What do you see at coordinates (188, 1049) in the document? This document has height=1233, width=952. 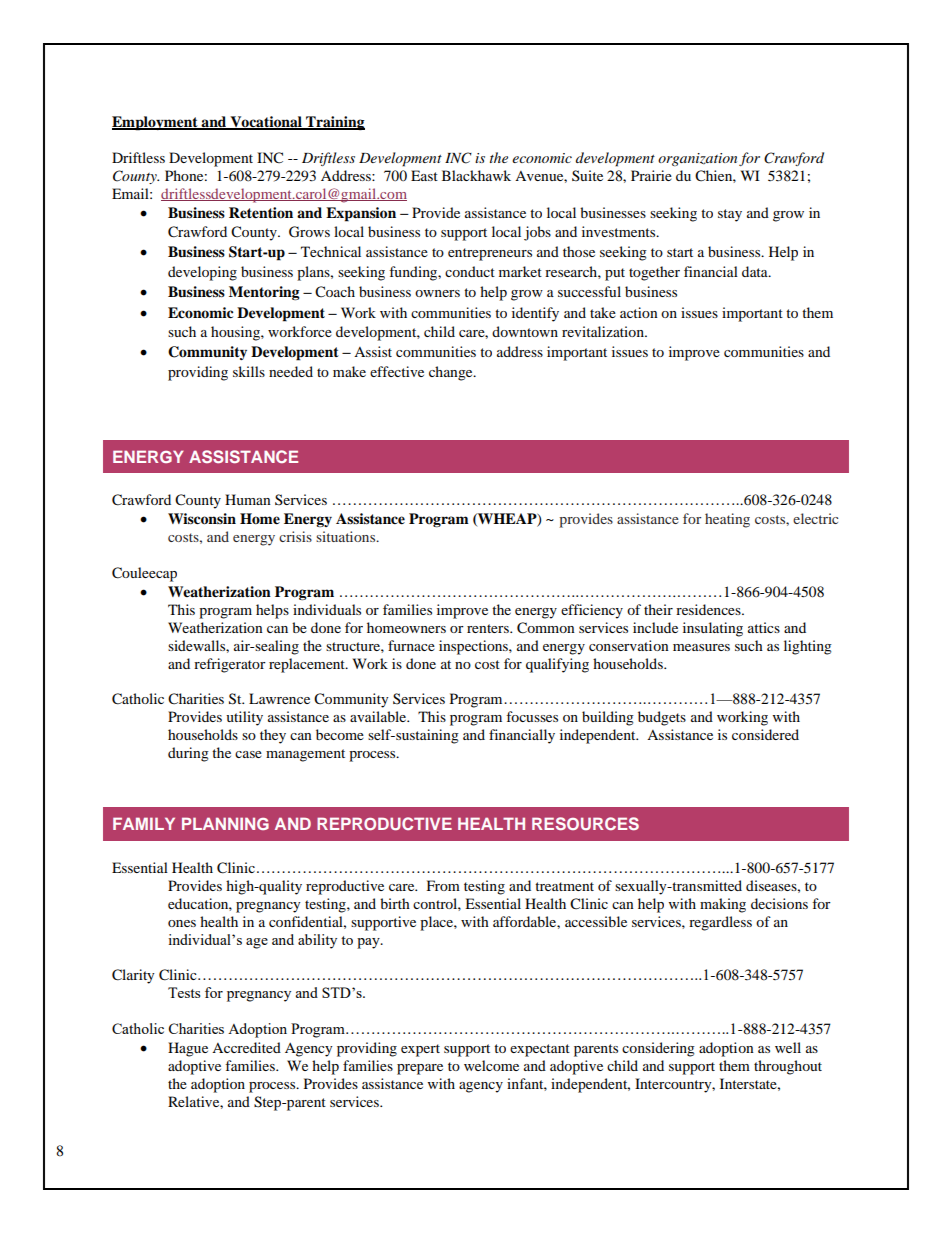 I see `Hague` at bounding box center [188, 1049].
